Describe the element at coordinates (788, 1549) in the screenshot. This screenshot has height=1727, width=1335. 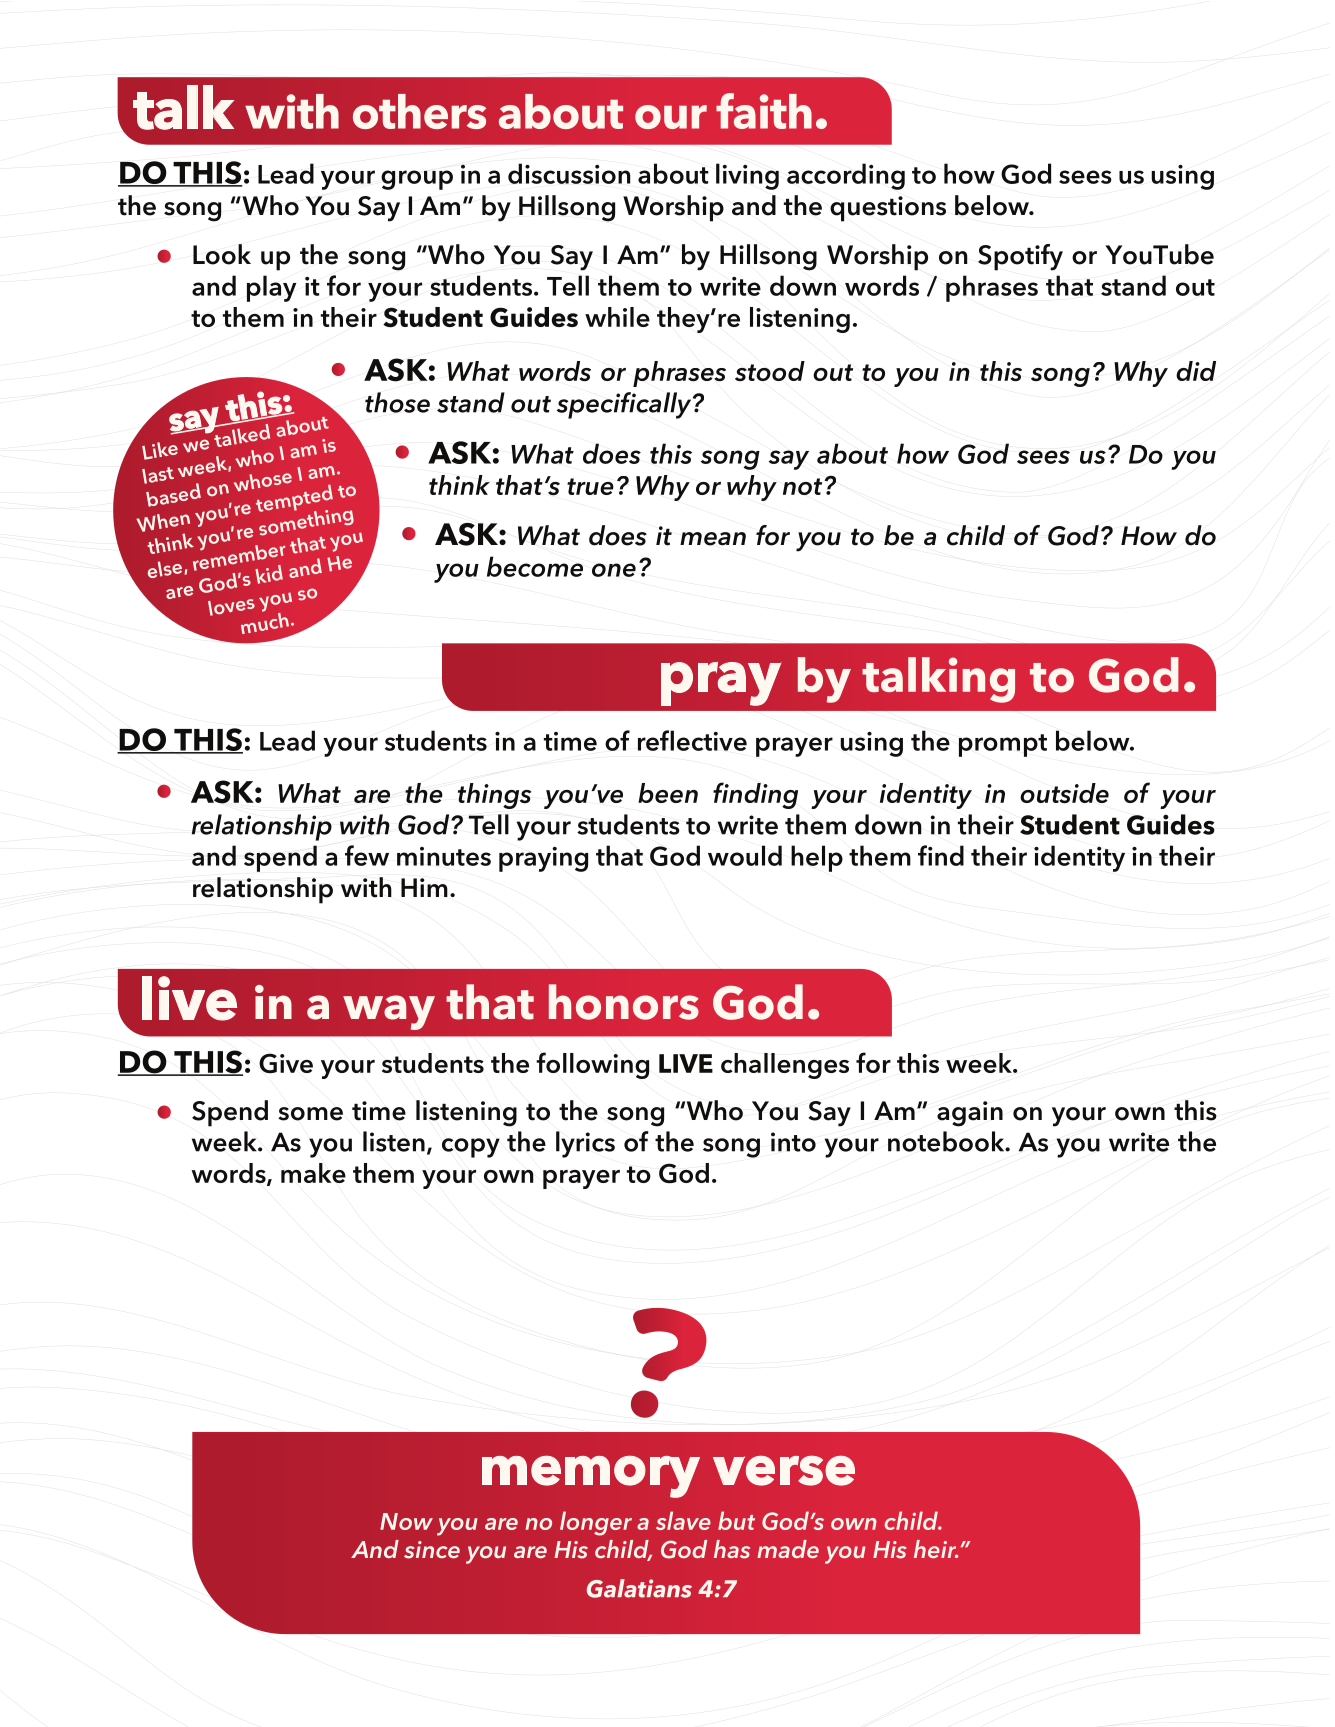
I see `made` at that location.
